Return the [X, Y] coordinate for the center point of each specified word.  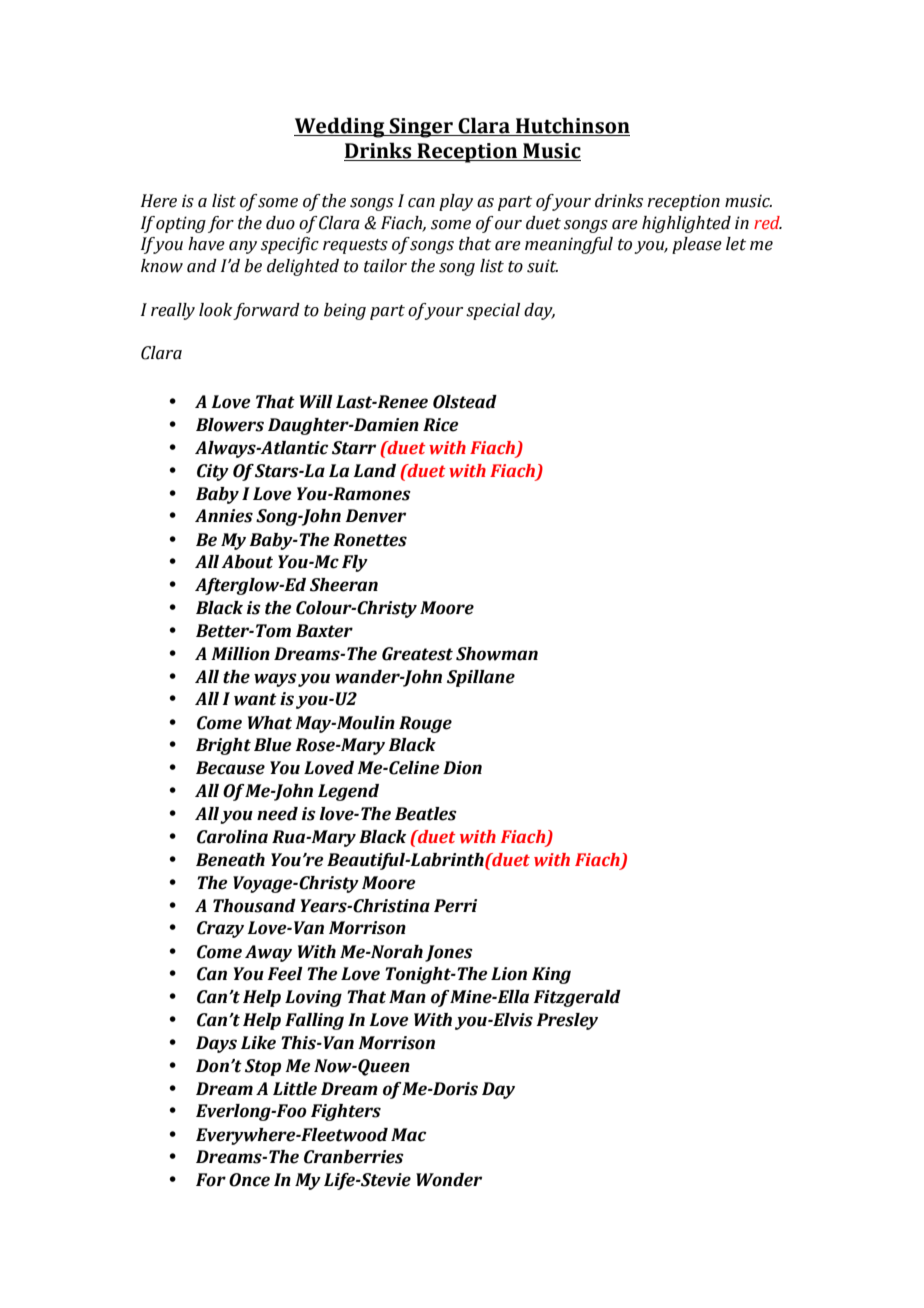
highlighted [686, 224]
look [216, 310]
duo [280, 223]
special [493, 311]
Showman [497, 654]
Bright [223, 746]
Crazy [220, 929]
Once [249, 1180]
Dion [462, 768]
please [697, 245]
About [247, 562]
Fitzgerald [577, 998]
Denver [375, 516]
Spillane [481, 678]
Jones [449, 953]
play [456, 202]
